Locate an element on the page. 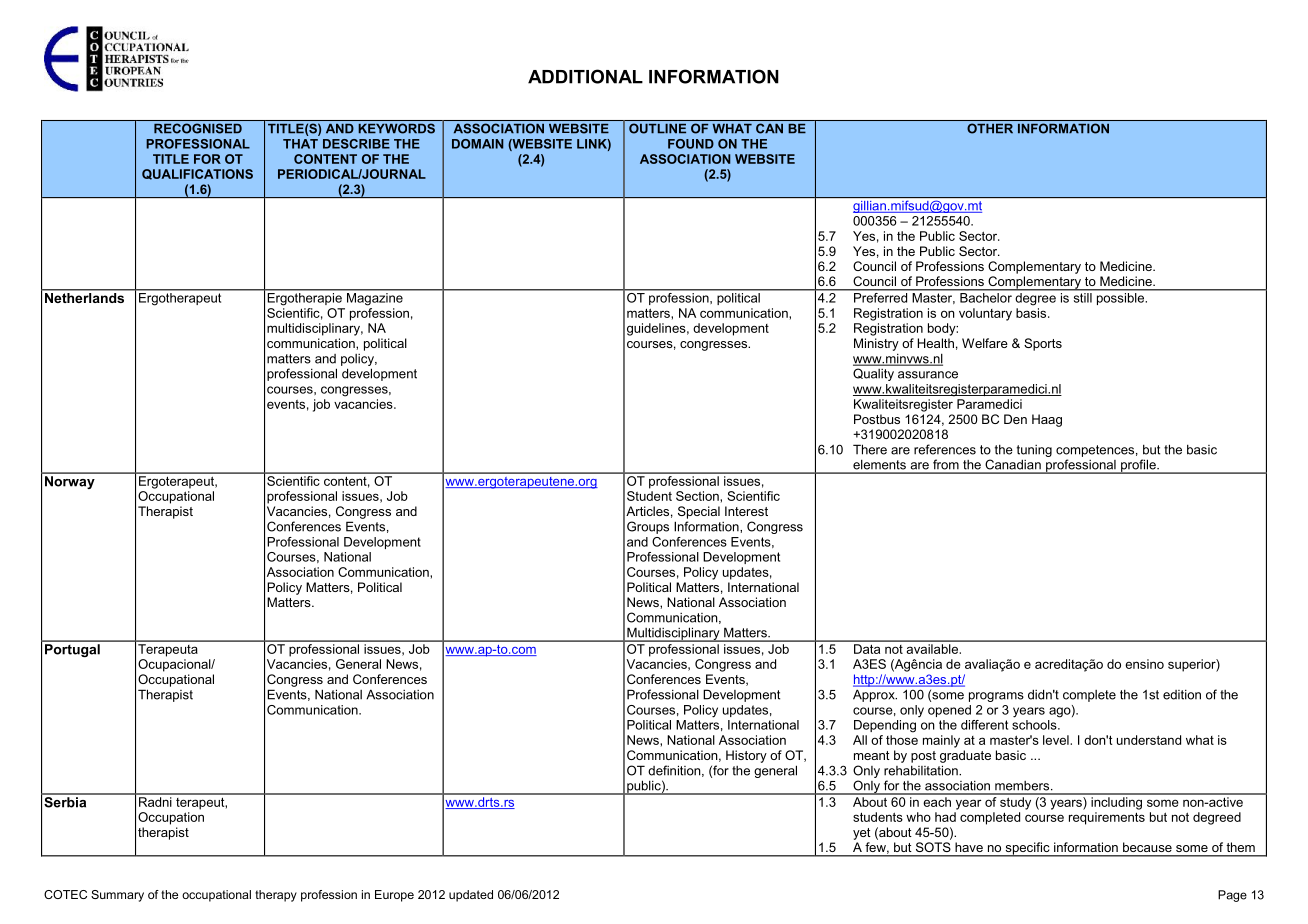 The height and width of the page is (924, 1308). Sports is located at coordinates (1043, 344).
